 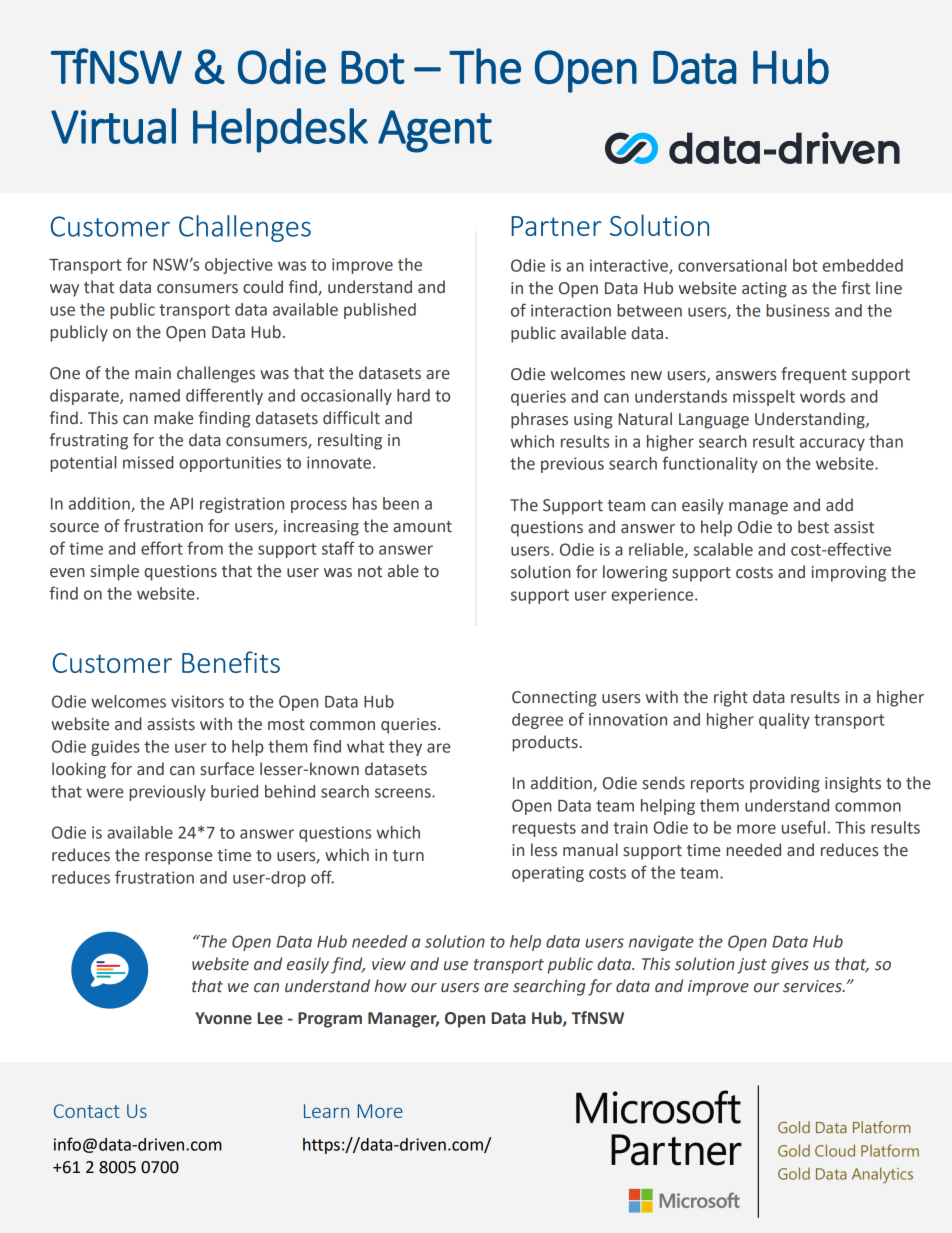 What do you see at coordinates (435, 131) in the screenshot?
I see `Agent` at bounding box center [435, 131].
